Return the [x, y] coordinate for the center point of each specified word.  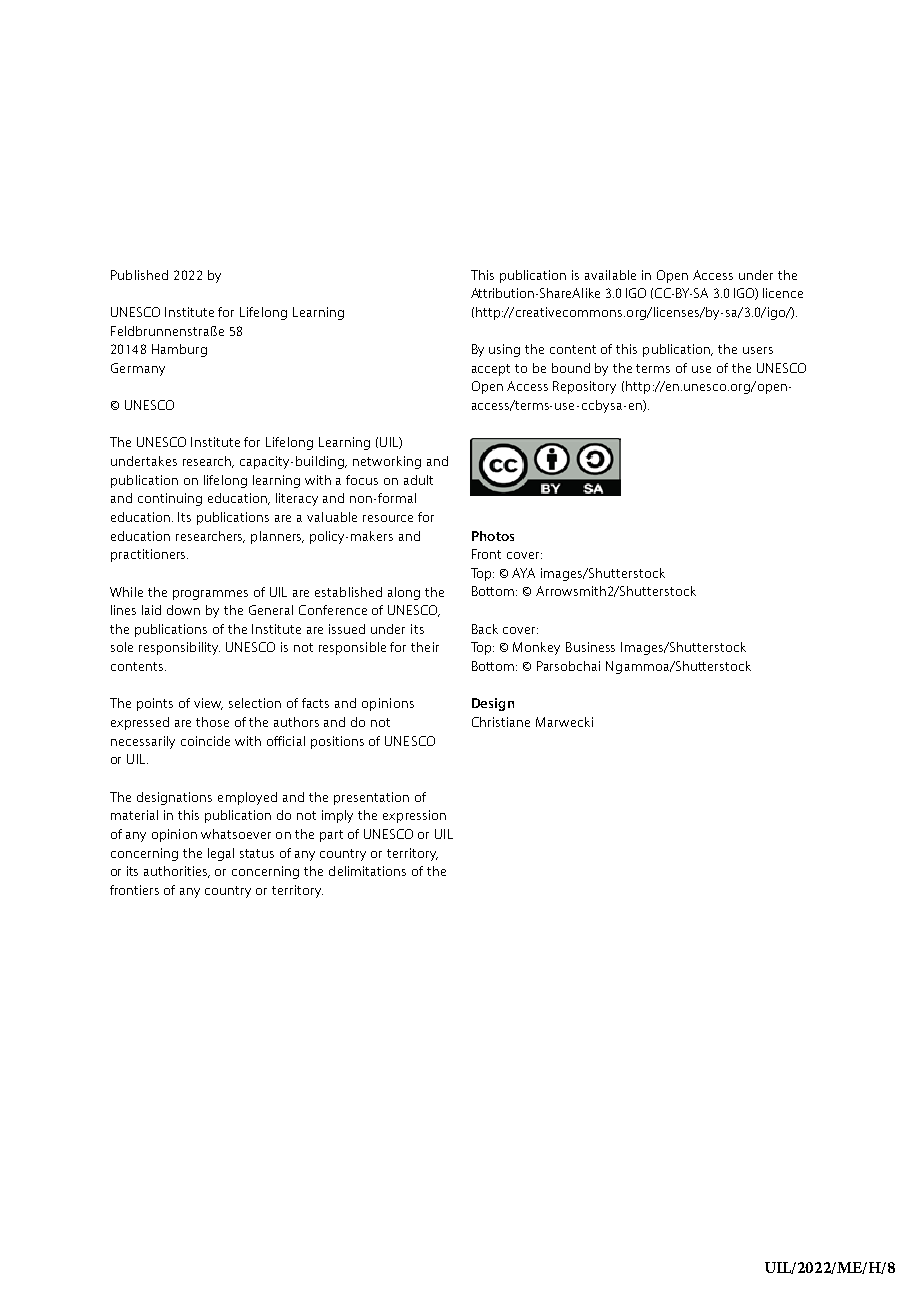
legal [221, 854]
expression [414, 816]
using [504, 350]
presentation [371, 798]
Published [139, 275]
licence [783, 293]
